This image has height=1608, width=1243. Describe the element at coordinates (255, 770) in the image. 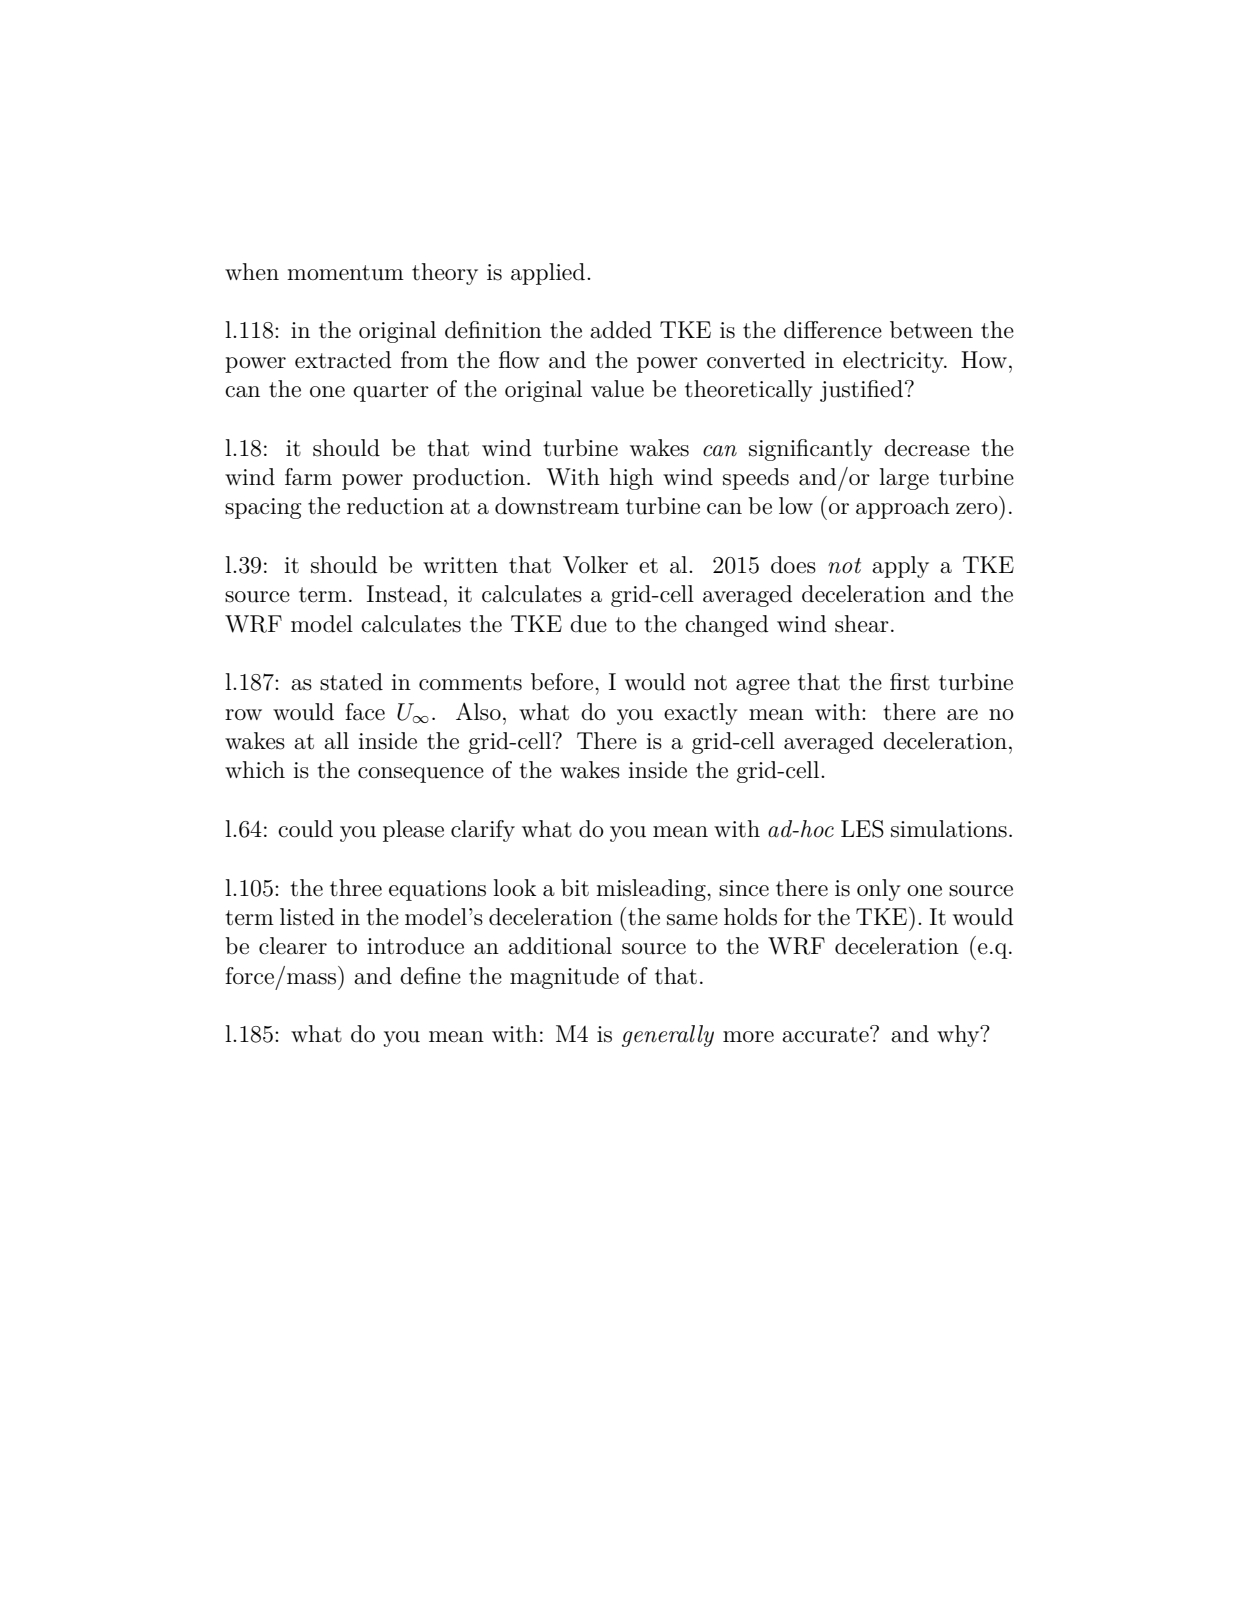

I see `which` at that location.
